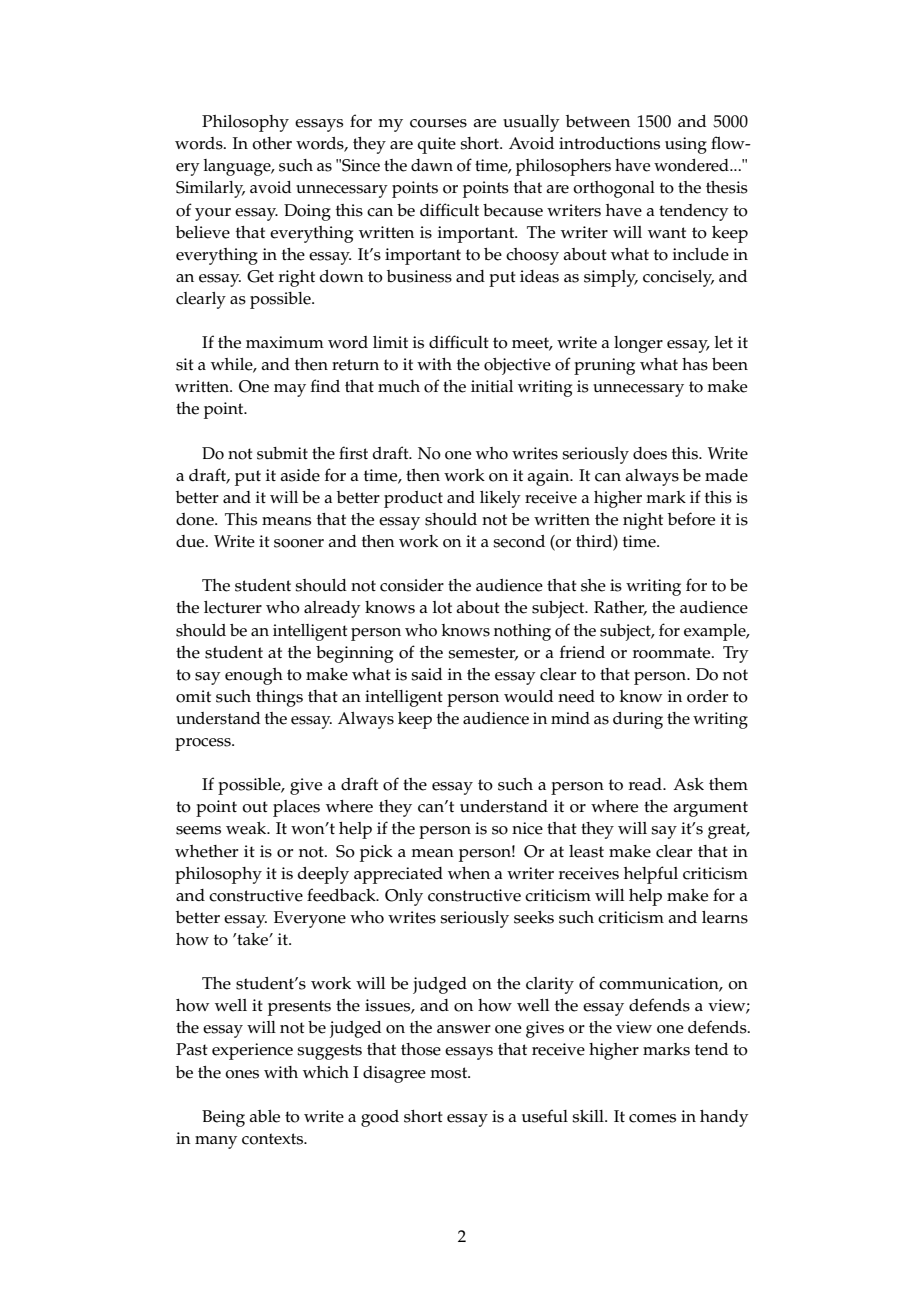 This page has width=924, height=1308. Describe the element at coordinates (437, 145) in the page. I see `quite` at that location.
